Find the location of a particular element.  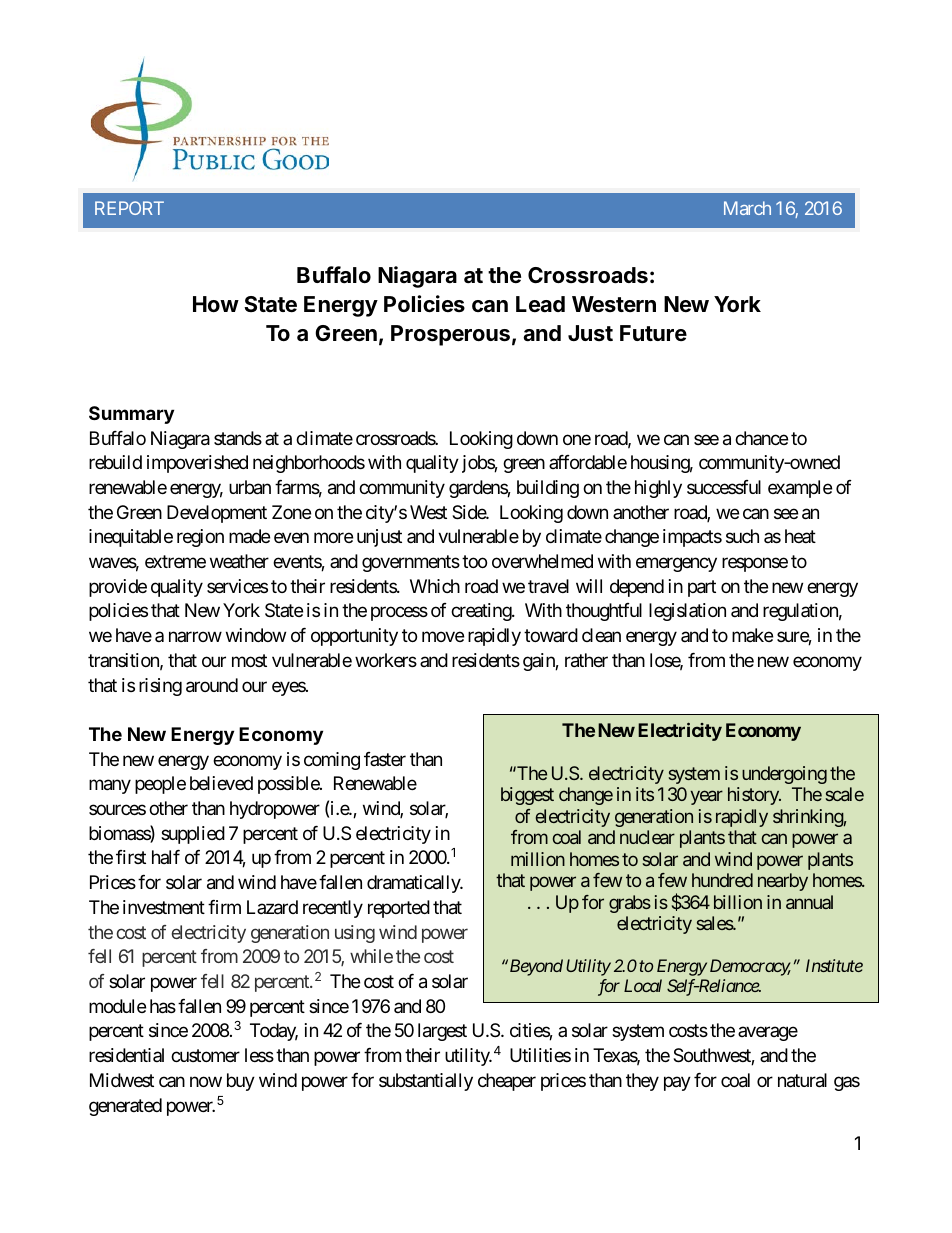

chance is located at coordinates (761, 438).
